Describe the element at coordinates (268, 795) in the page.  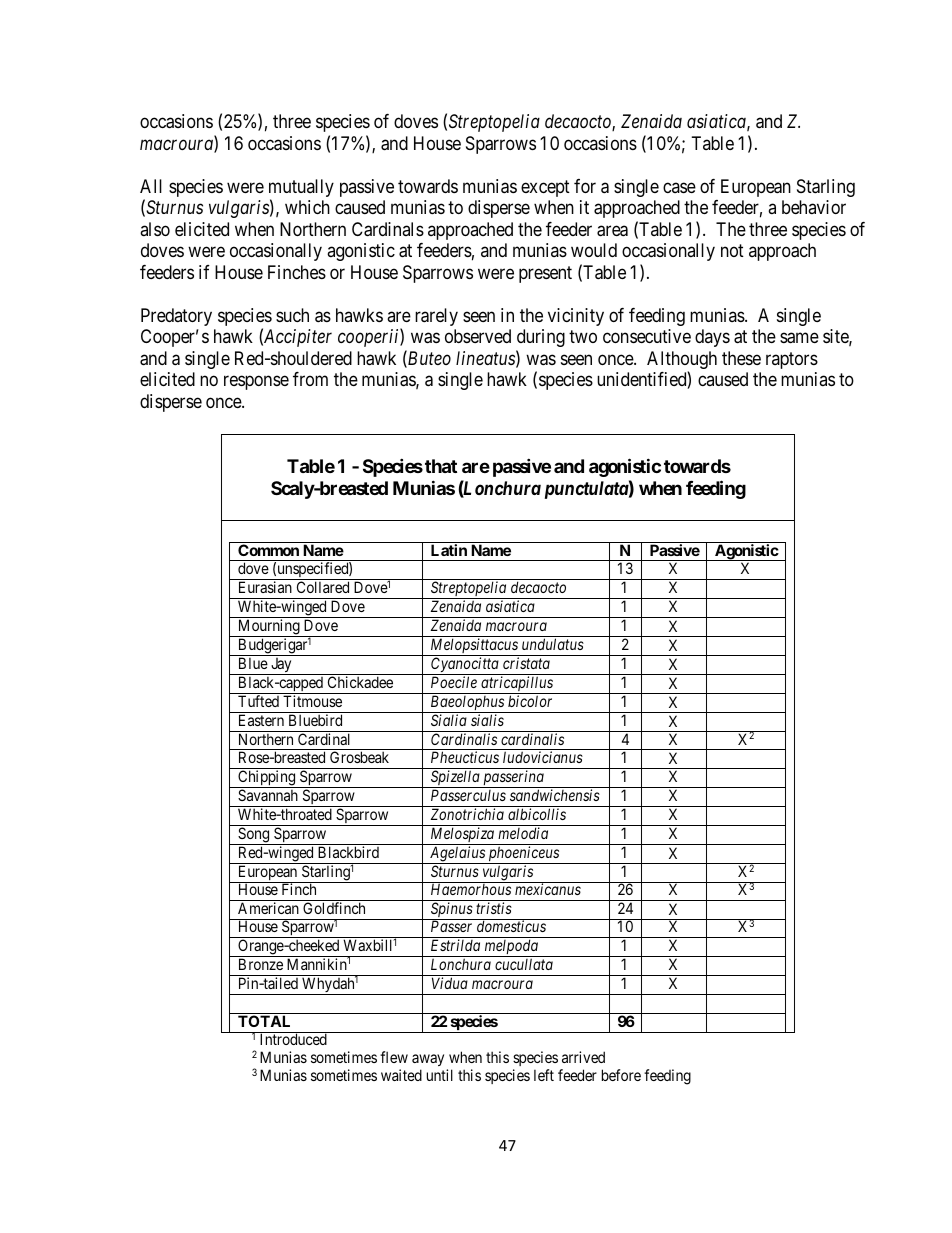
I see `Savannah` at that location.
